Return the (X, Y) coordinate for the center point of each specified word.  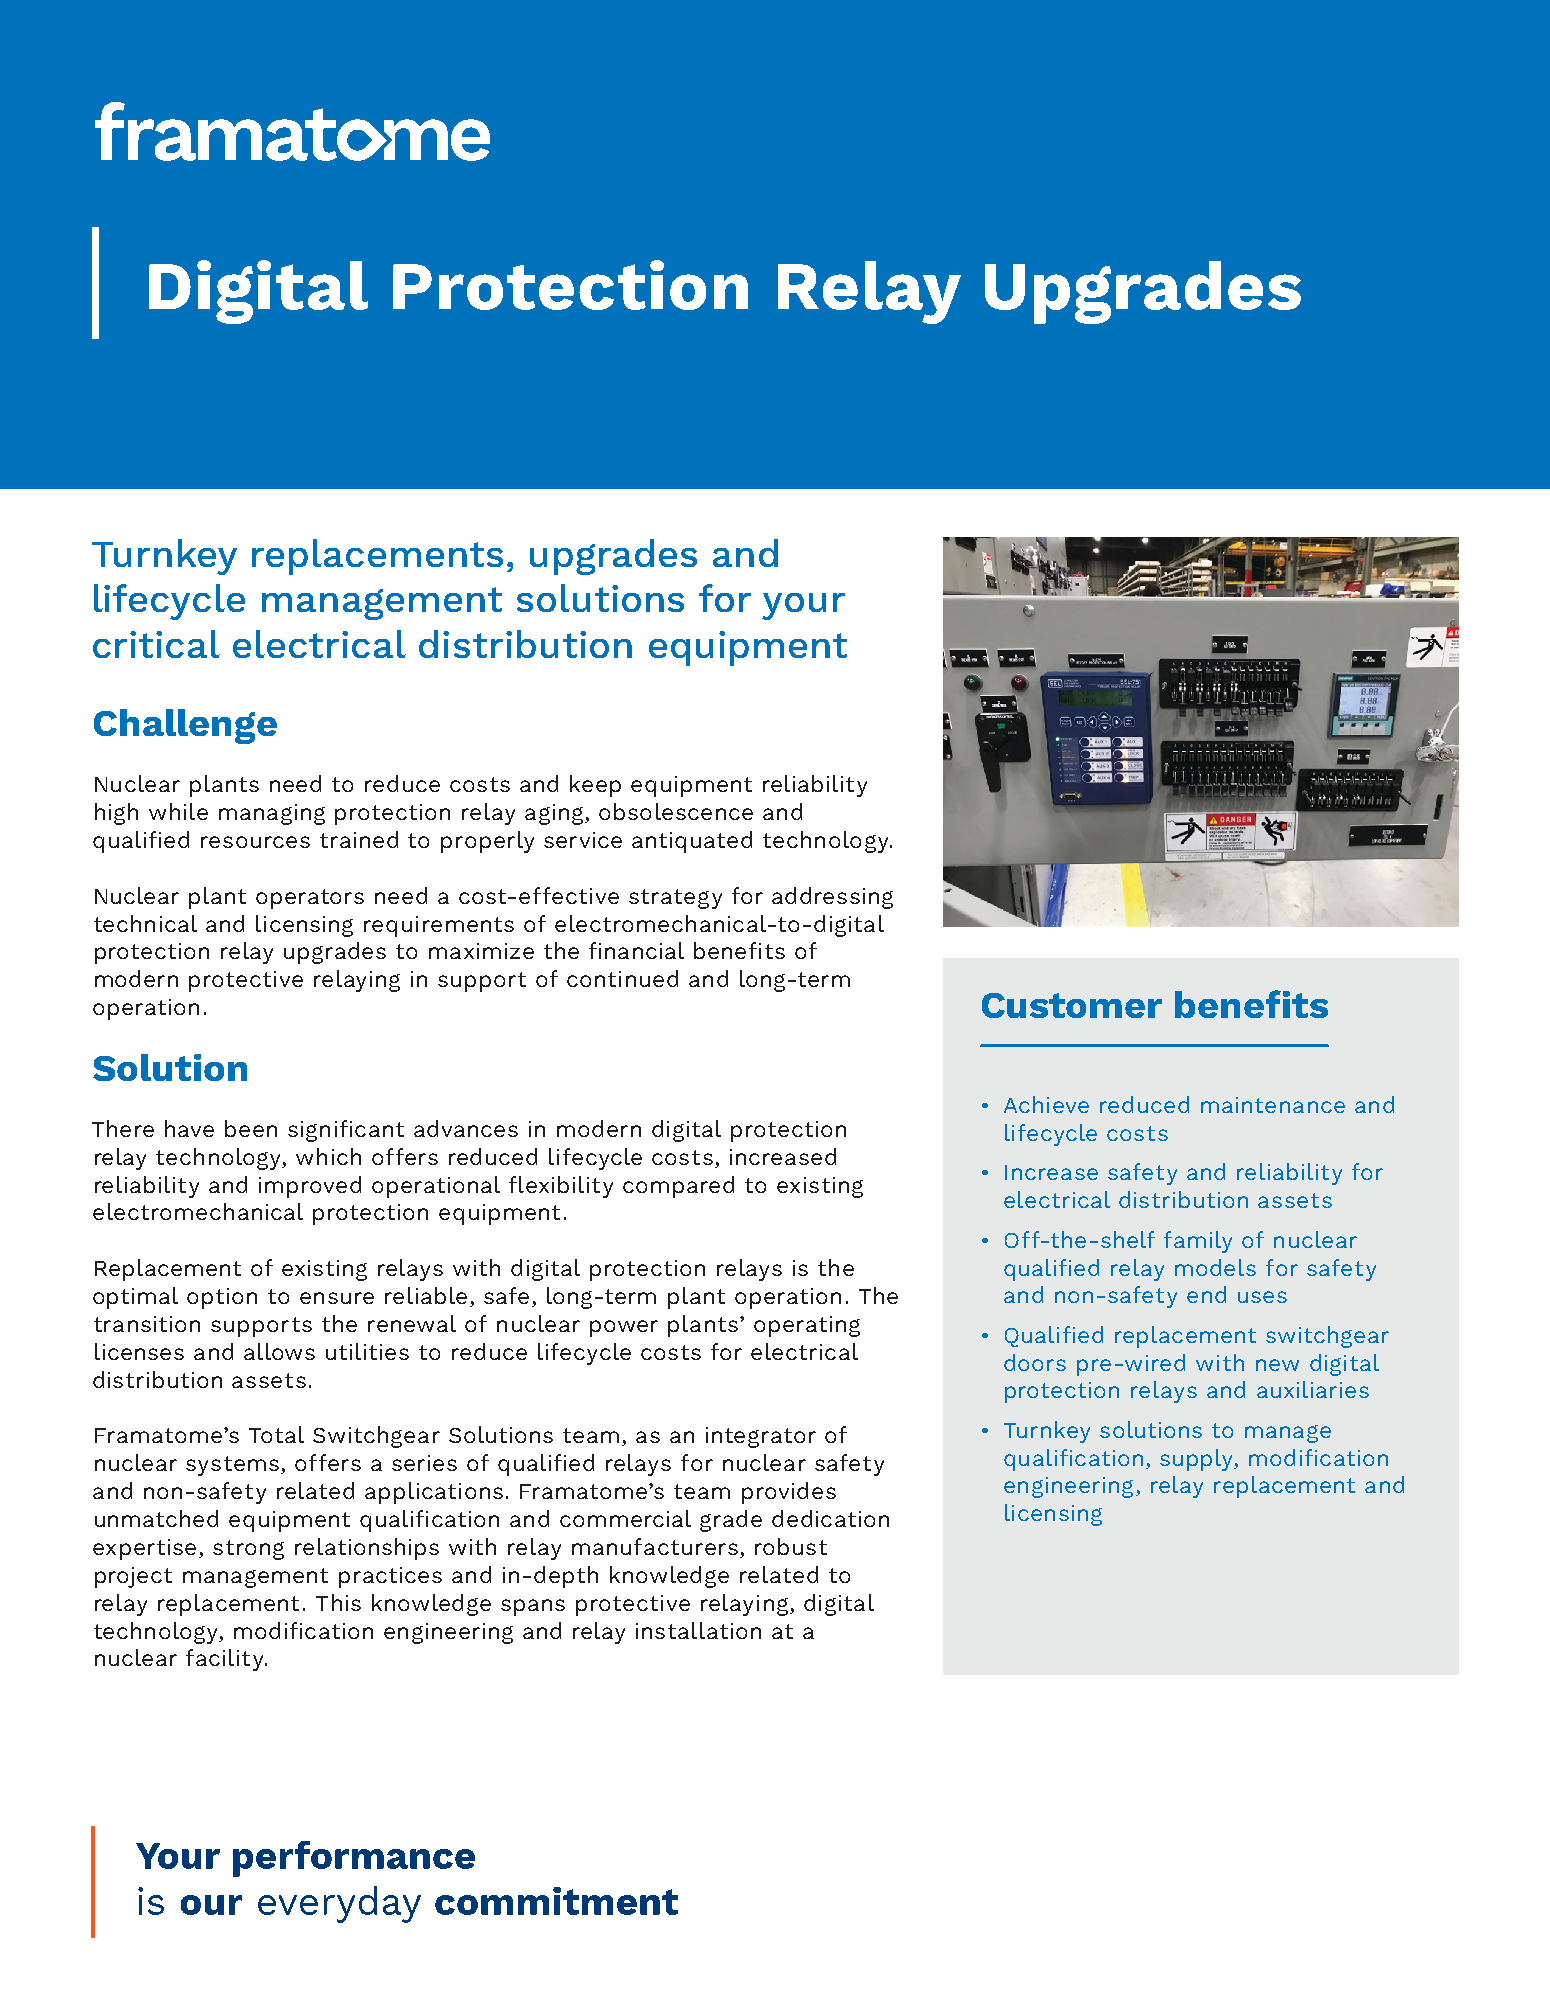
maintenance (1273, 1105)
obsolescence (676, 811)
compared (678, 1187)
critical (156, 644)
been (251, 1128)
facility (226, 1660)
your (803, 606)
